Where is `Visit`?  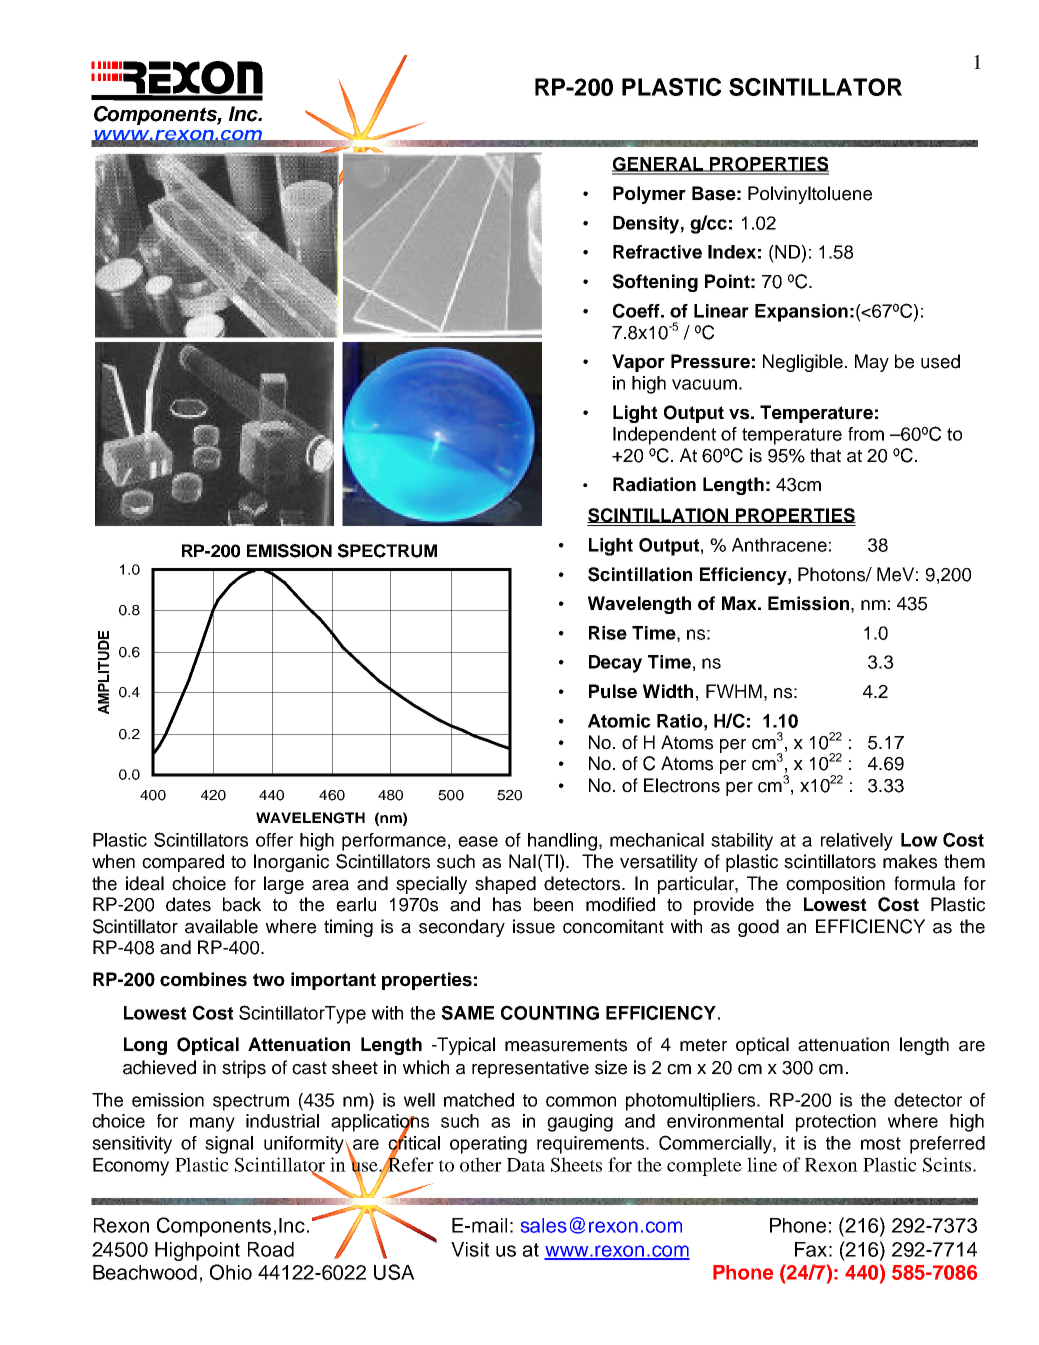
Visit is located at coordinates (470, 1249).
